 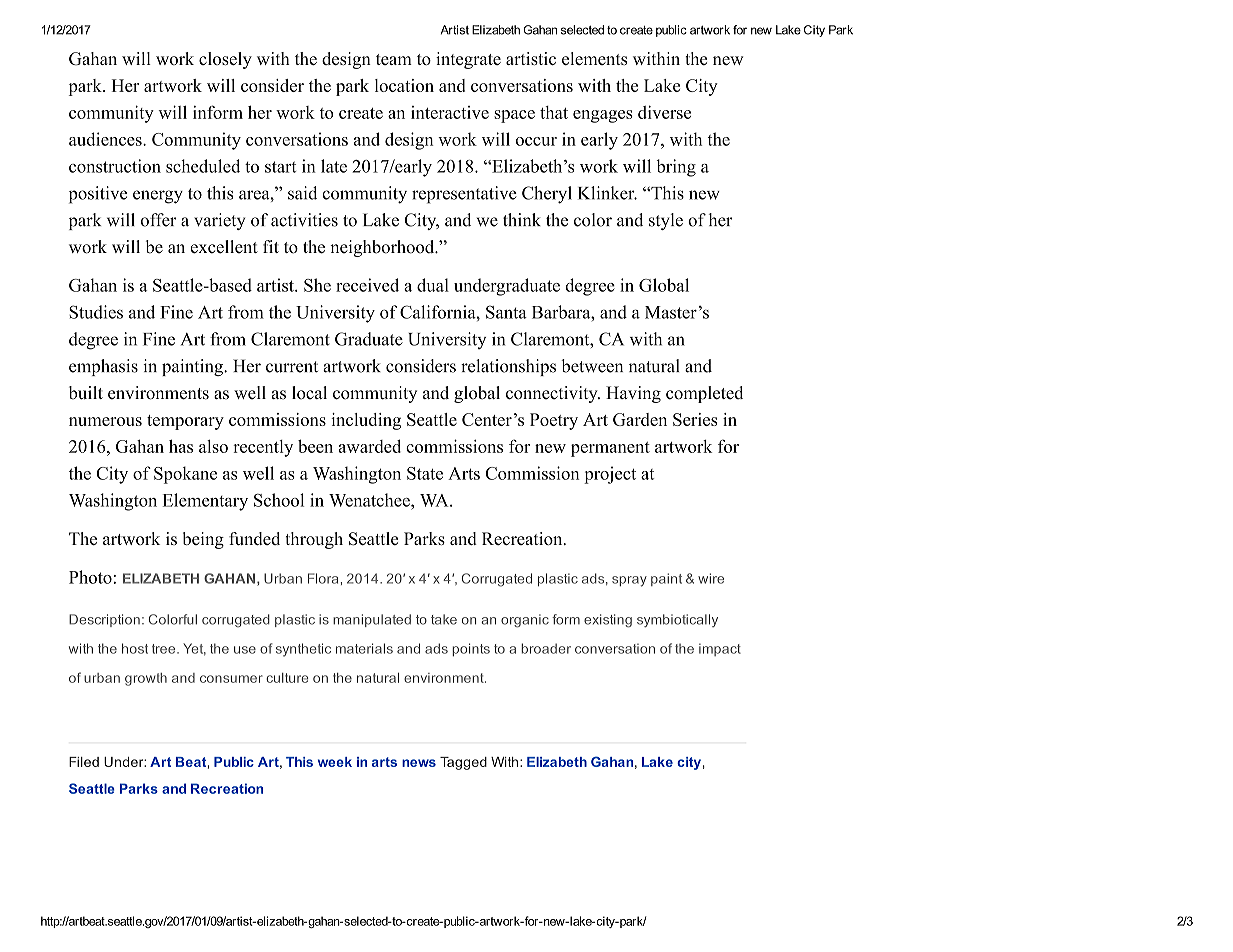 I want to click on temporary, so click(x=185, y=422).
